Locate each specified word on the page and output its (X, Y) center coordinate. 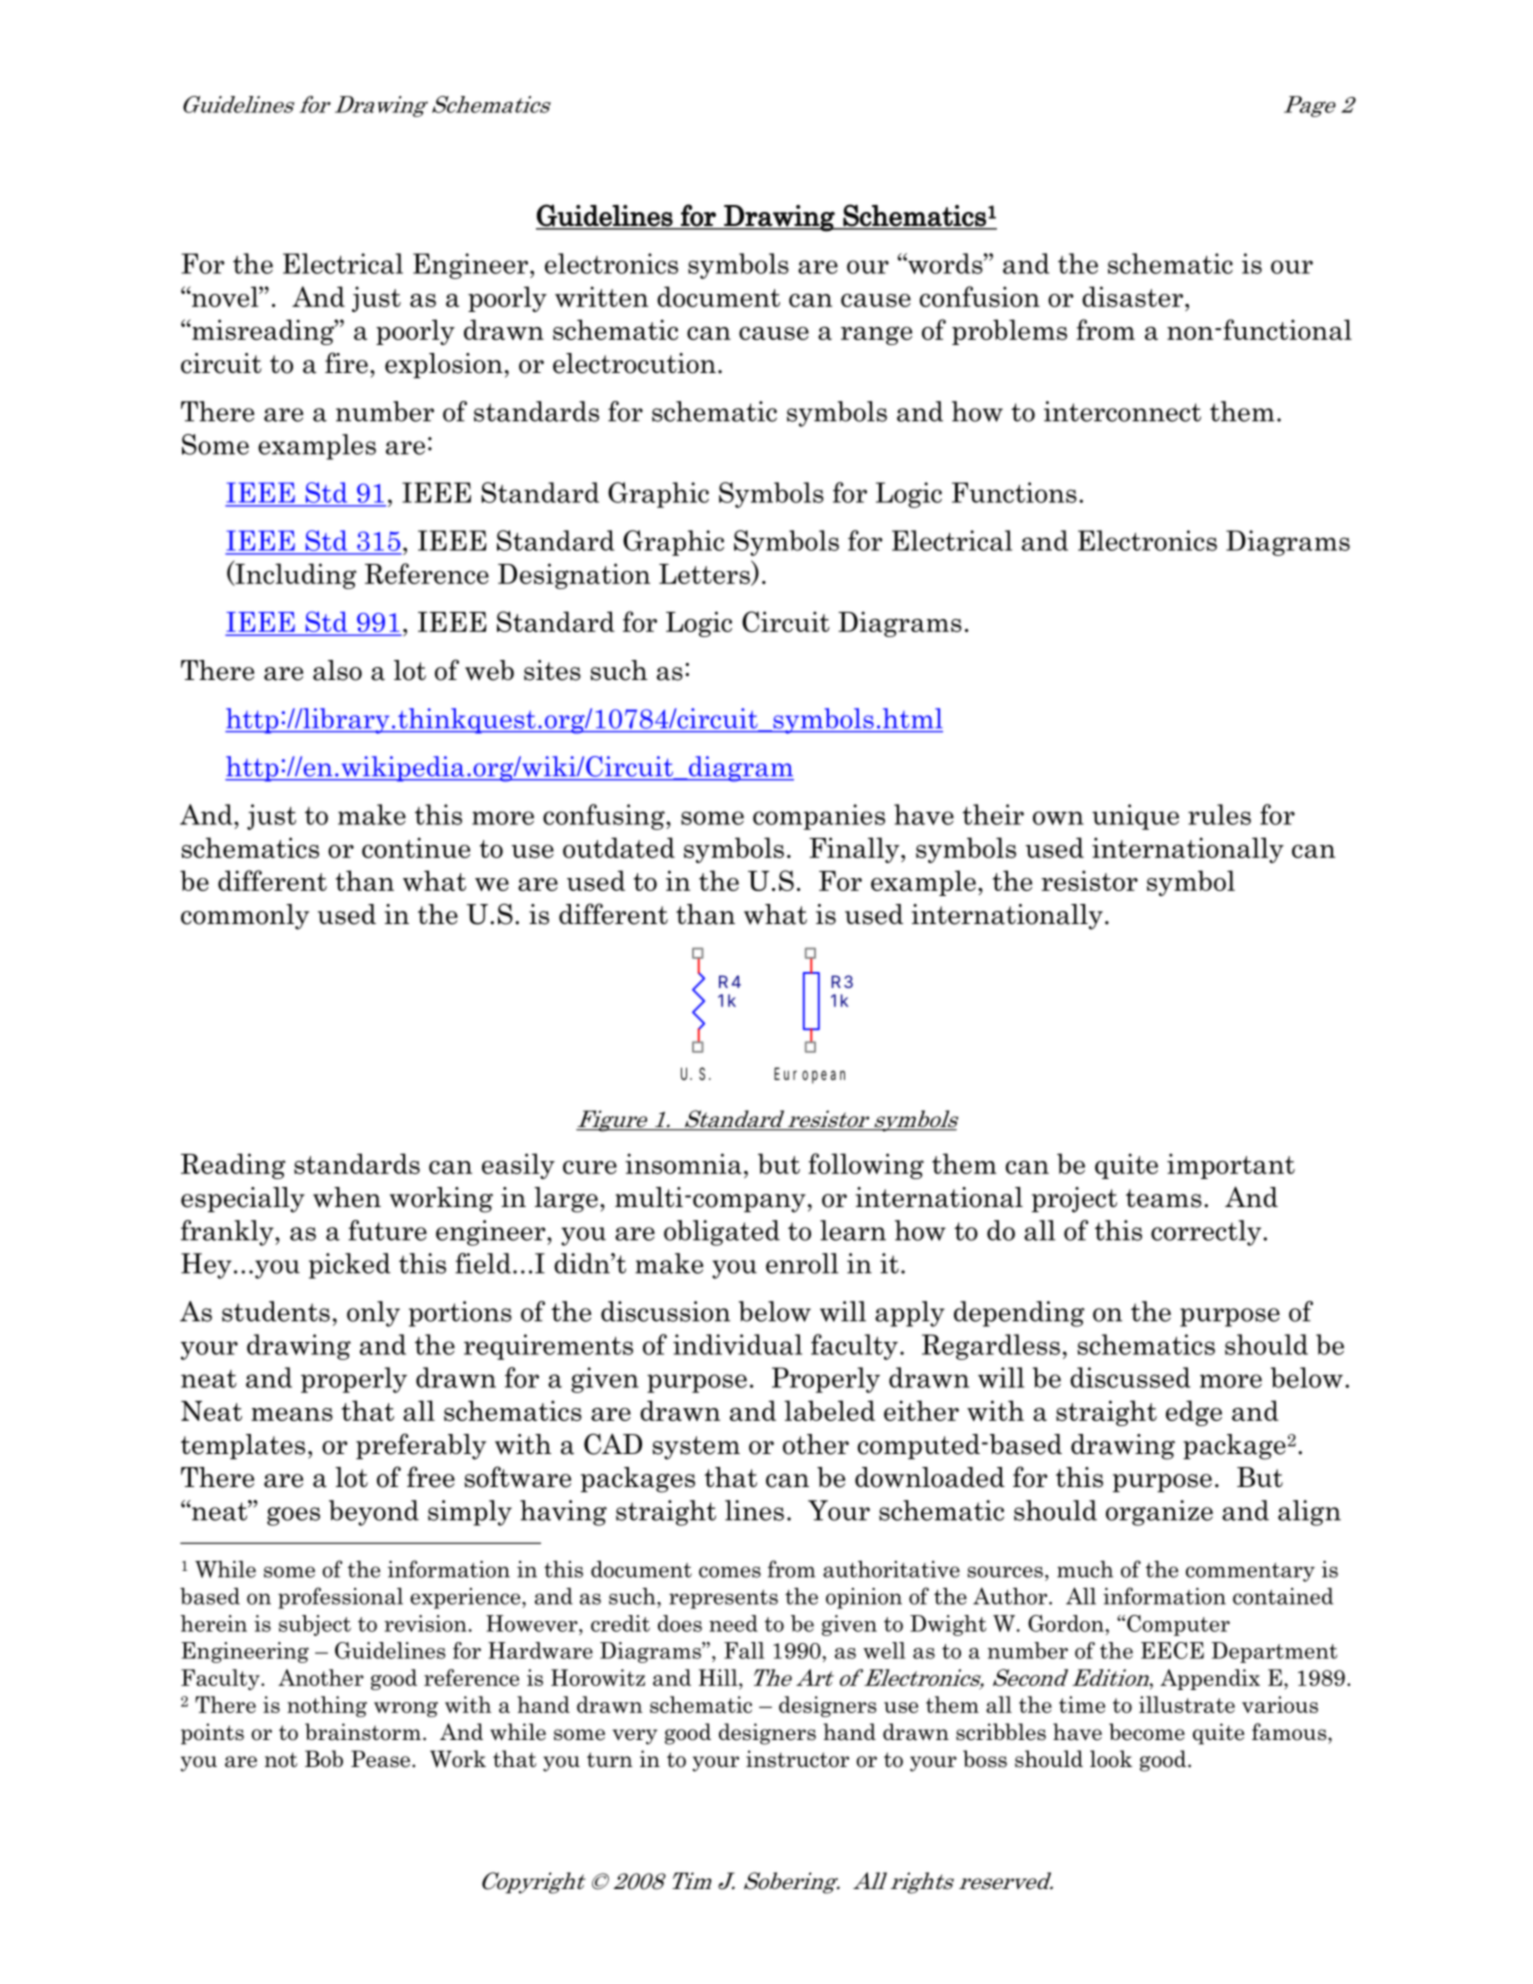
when (347, 1197)
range (876, 335)
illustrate (1187, 1704)
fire (346, 363)
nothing (327, 1706)
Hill (719, 1677)
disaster (1132, 296)
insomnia (683, 1163)
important (1231, 1166)
